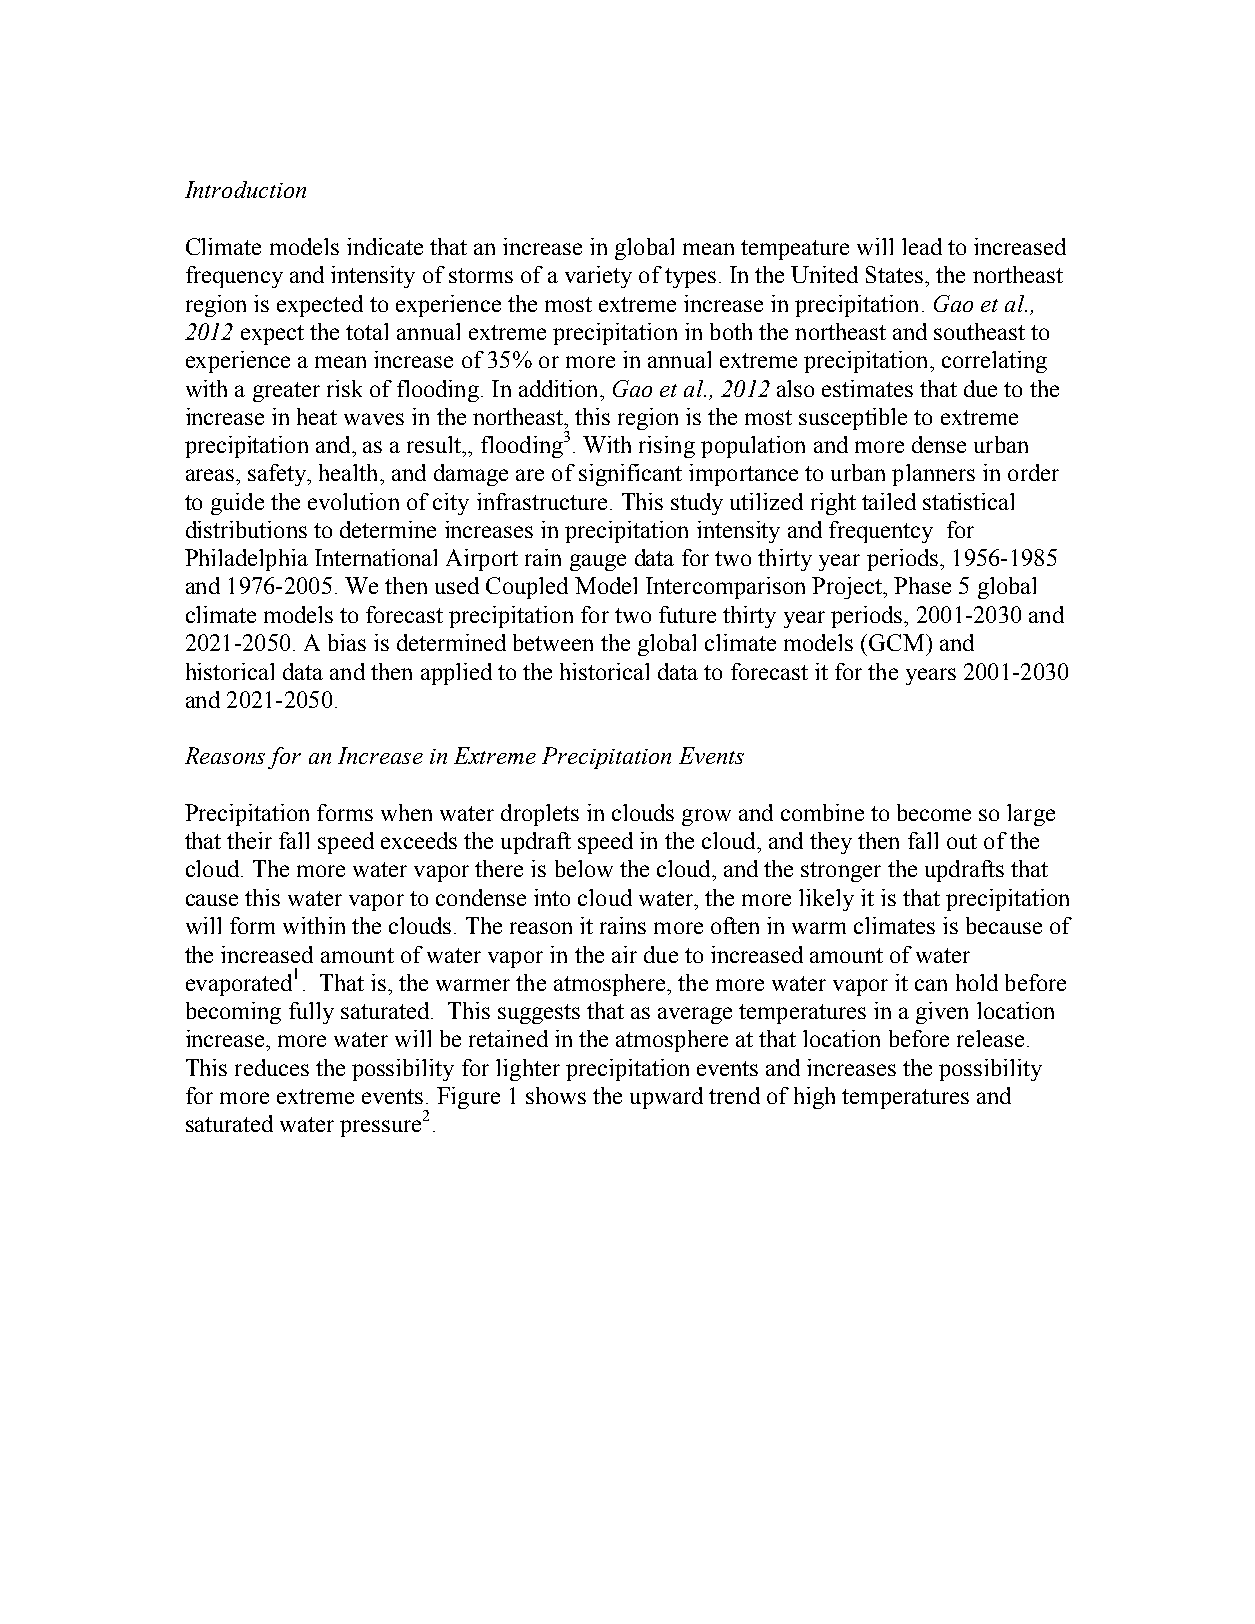  Describe the element at coordinates (990, 1038) in the screenshot. I see `release` at that location.
